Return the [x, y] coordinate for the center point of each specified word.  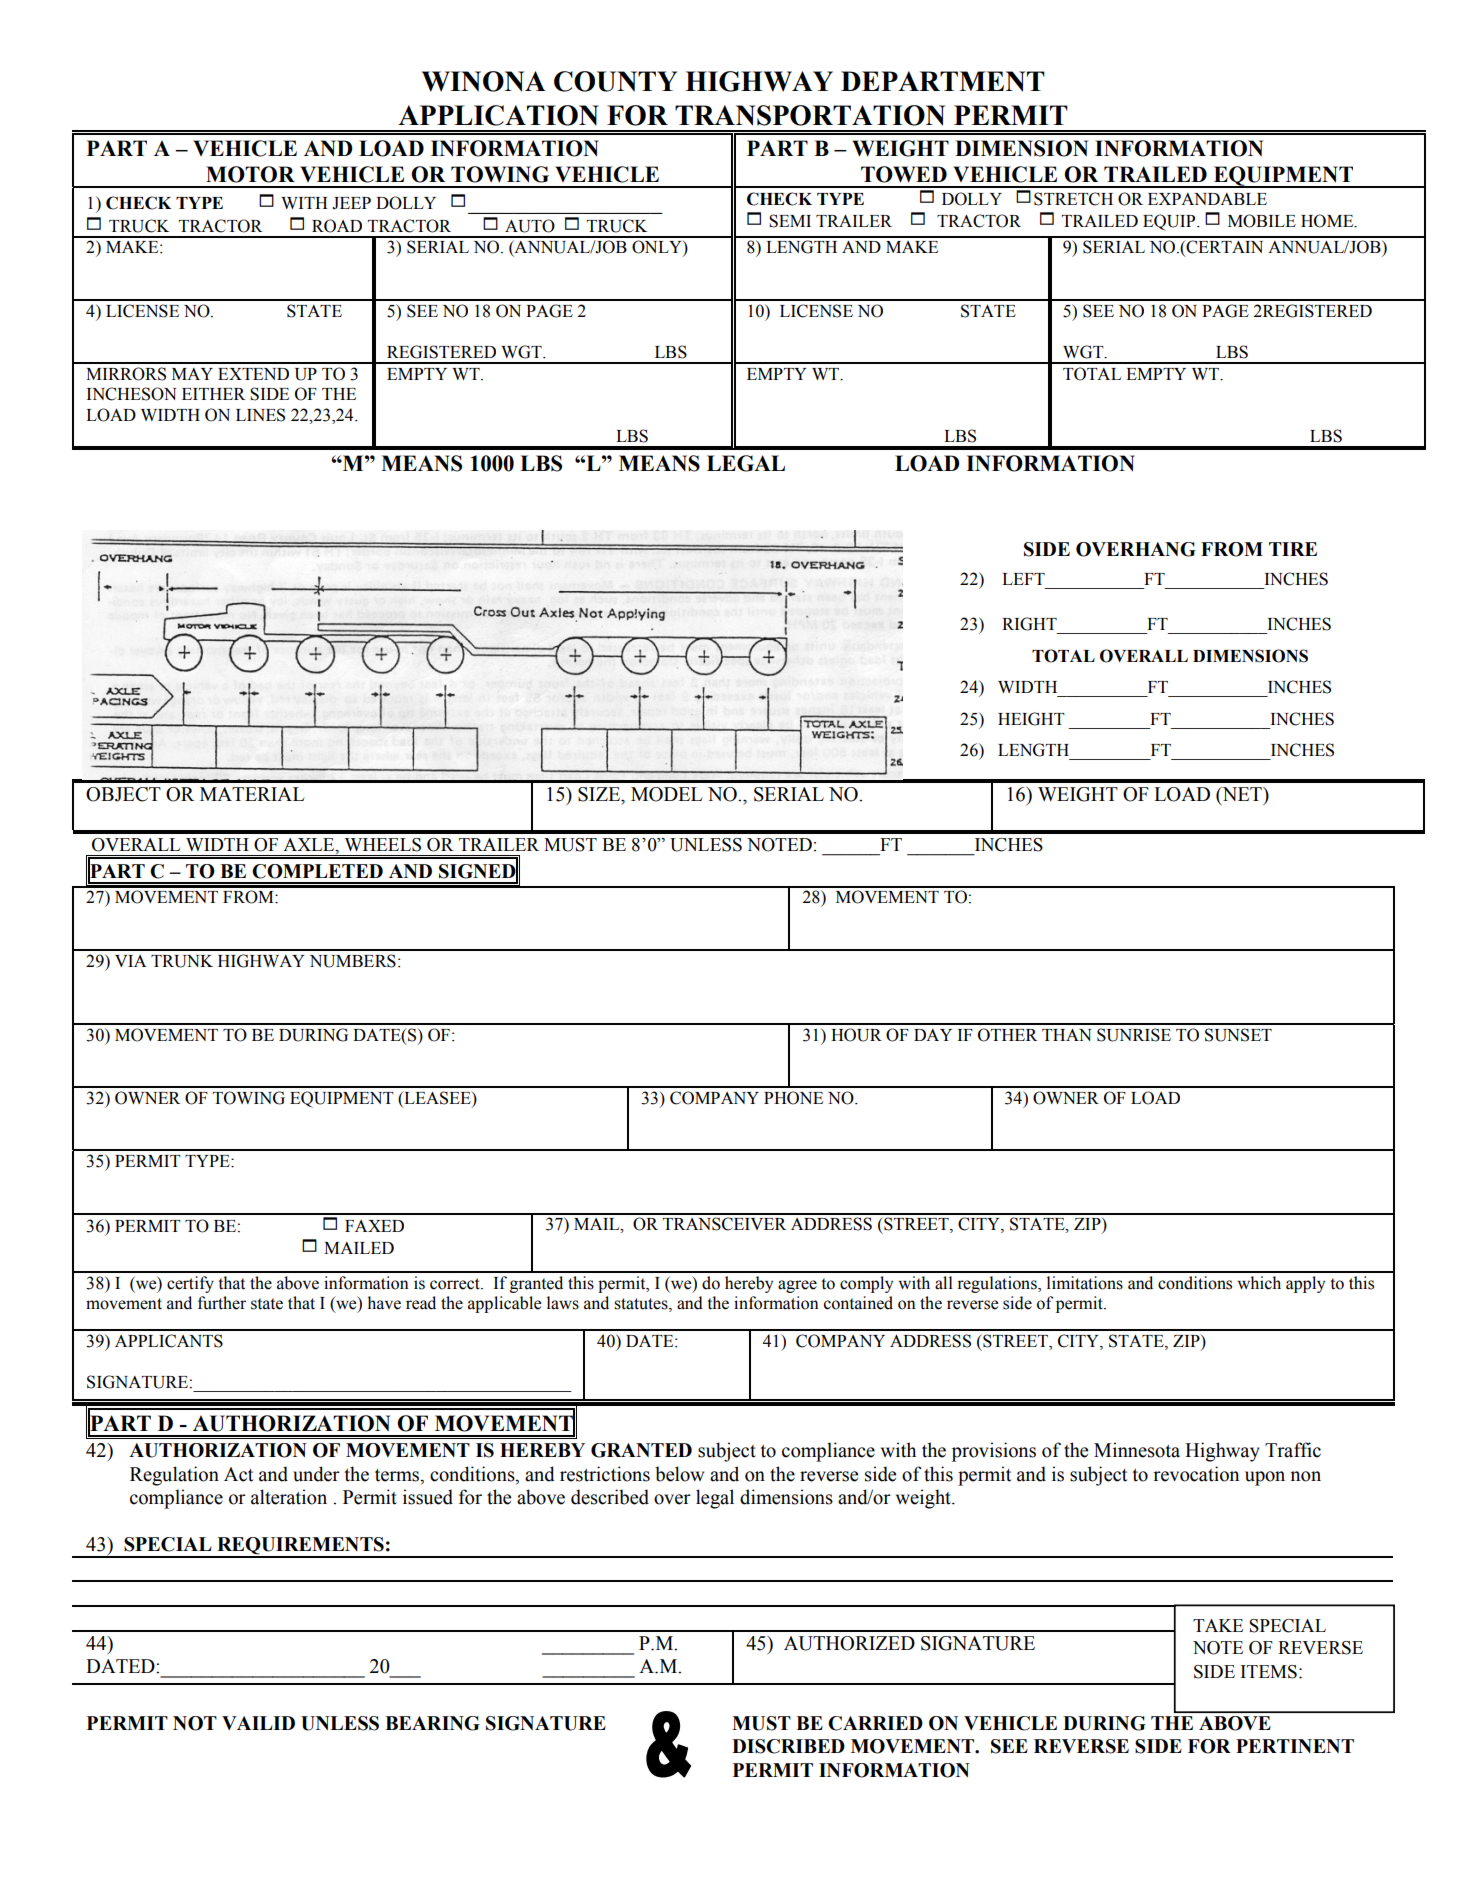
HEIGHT [1031, 719]
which [1259, 1283]
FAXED [374, 1226]
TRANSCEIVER [724, 1224]
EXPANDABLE [1207, 199]
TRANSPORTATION [810, 115]
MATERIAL [252, 794]
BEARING [432, 1723]
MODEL [667, 794]
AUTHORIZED [849, 1643]
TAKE [1218, 1625]
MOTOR [250, 174]
